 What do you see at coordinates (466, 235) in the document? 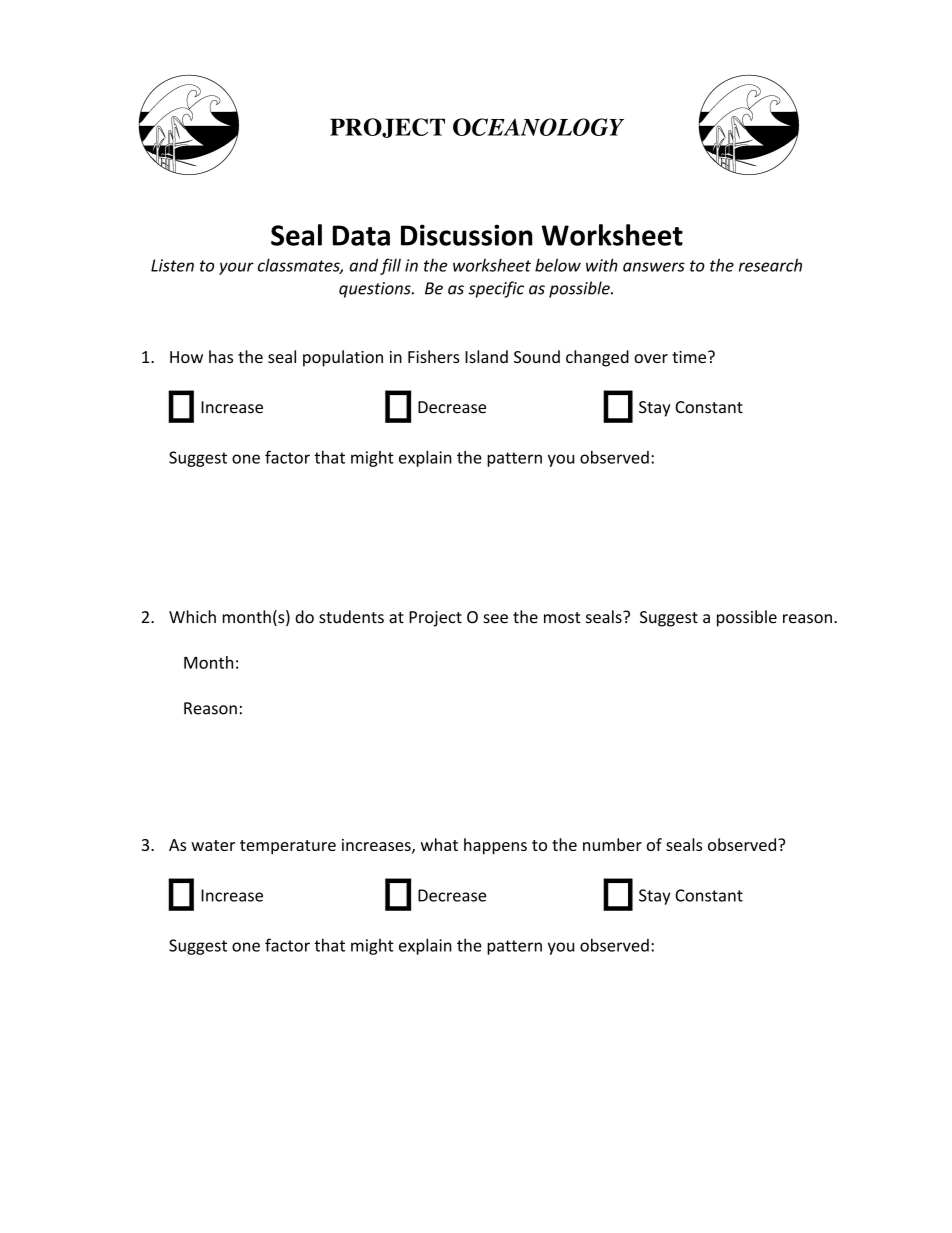
I see `Discussion` at bounding box center [466, 235].
